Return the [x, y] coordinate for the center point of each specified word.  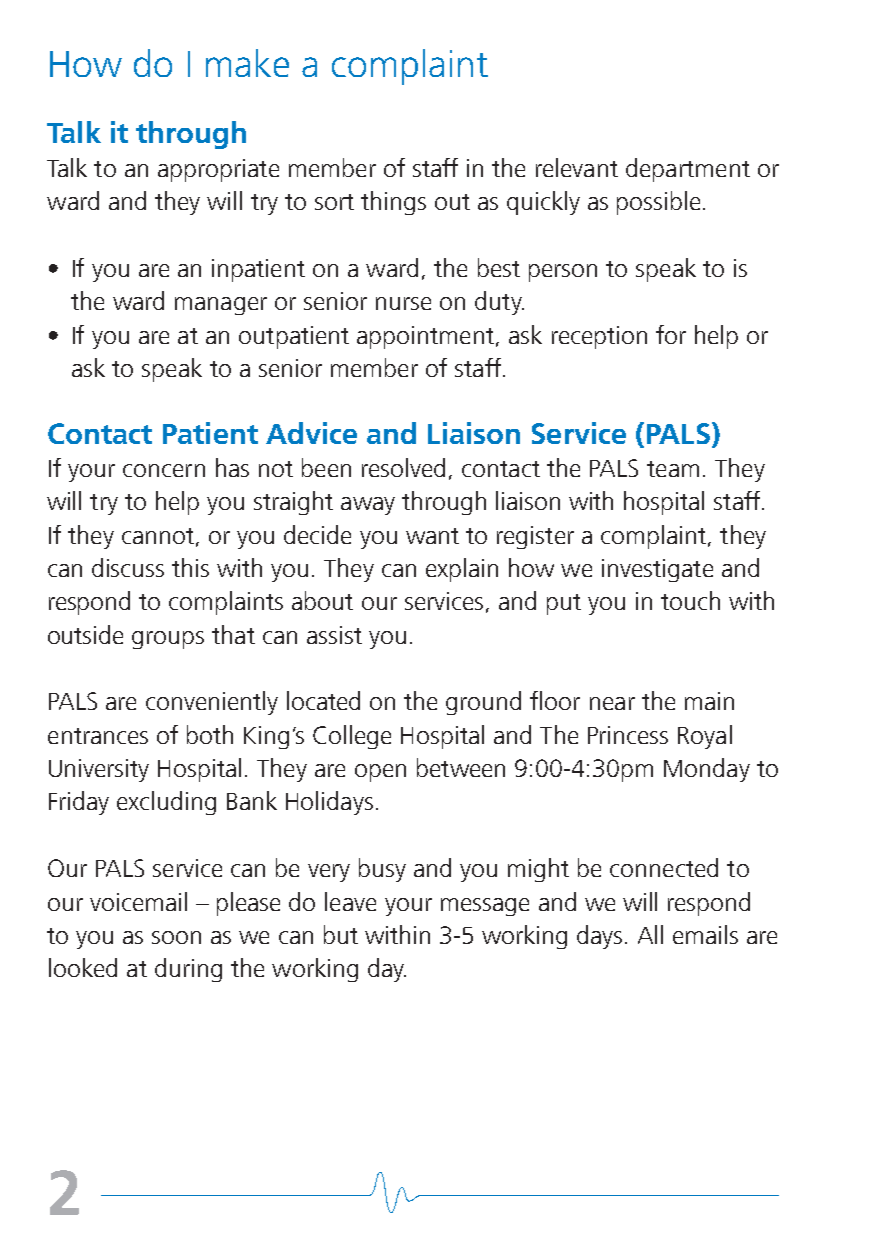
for [671, 334]
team [673, 469]
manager [221, 306]
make [247, 63]
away [368, 506]
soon [176, 937]
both [210, 734]
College [352, 737]
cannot [158, 536]
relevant [577, 167]
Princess [628, 735]
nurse [403, 303]
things [393, 203]
